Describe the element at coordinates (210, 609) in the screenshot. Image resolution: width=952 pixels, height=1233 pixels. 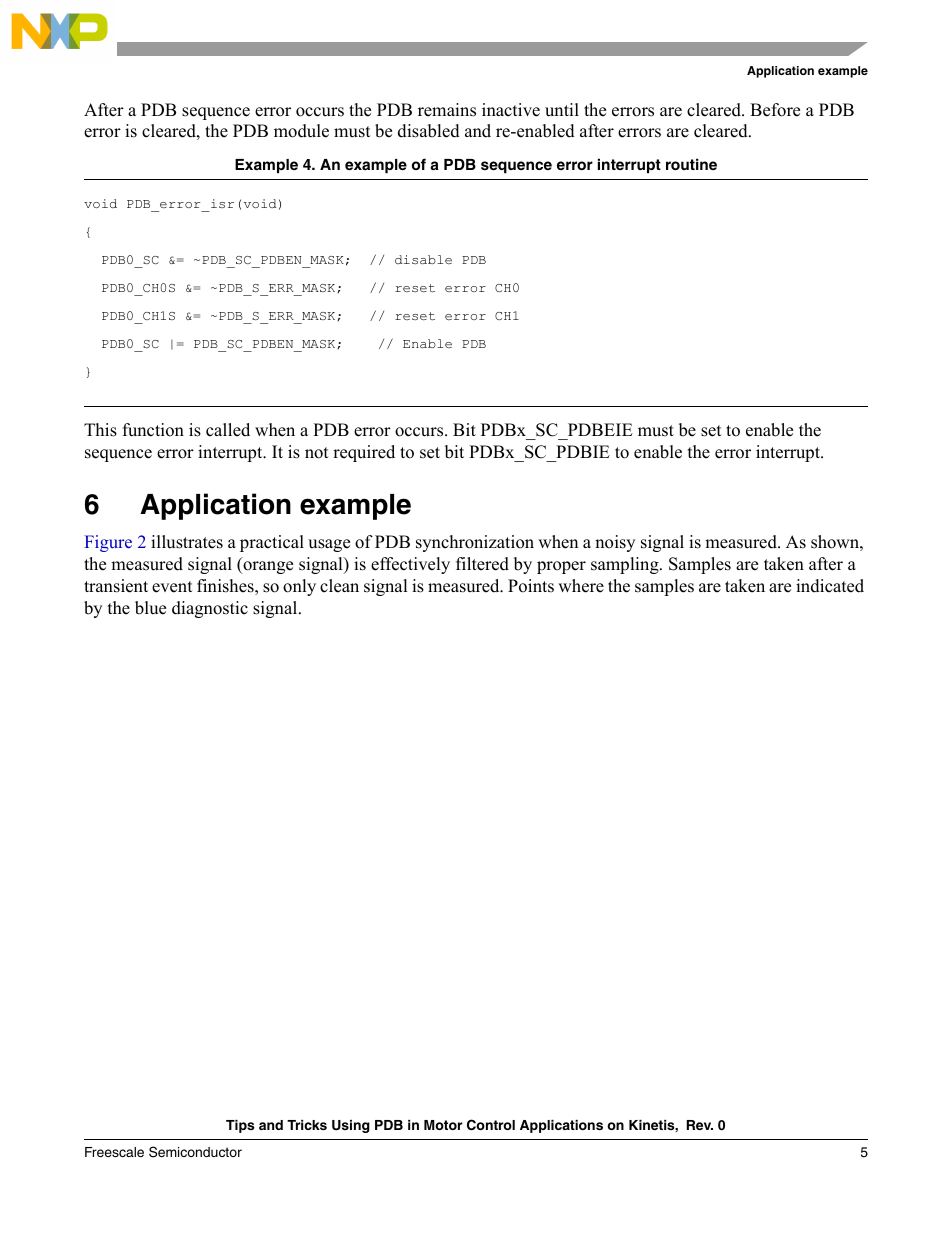
I see `diagnostic` at that location.
